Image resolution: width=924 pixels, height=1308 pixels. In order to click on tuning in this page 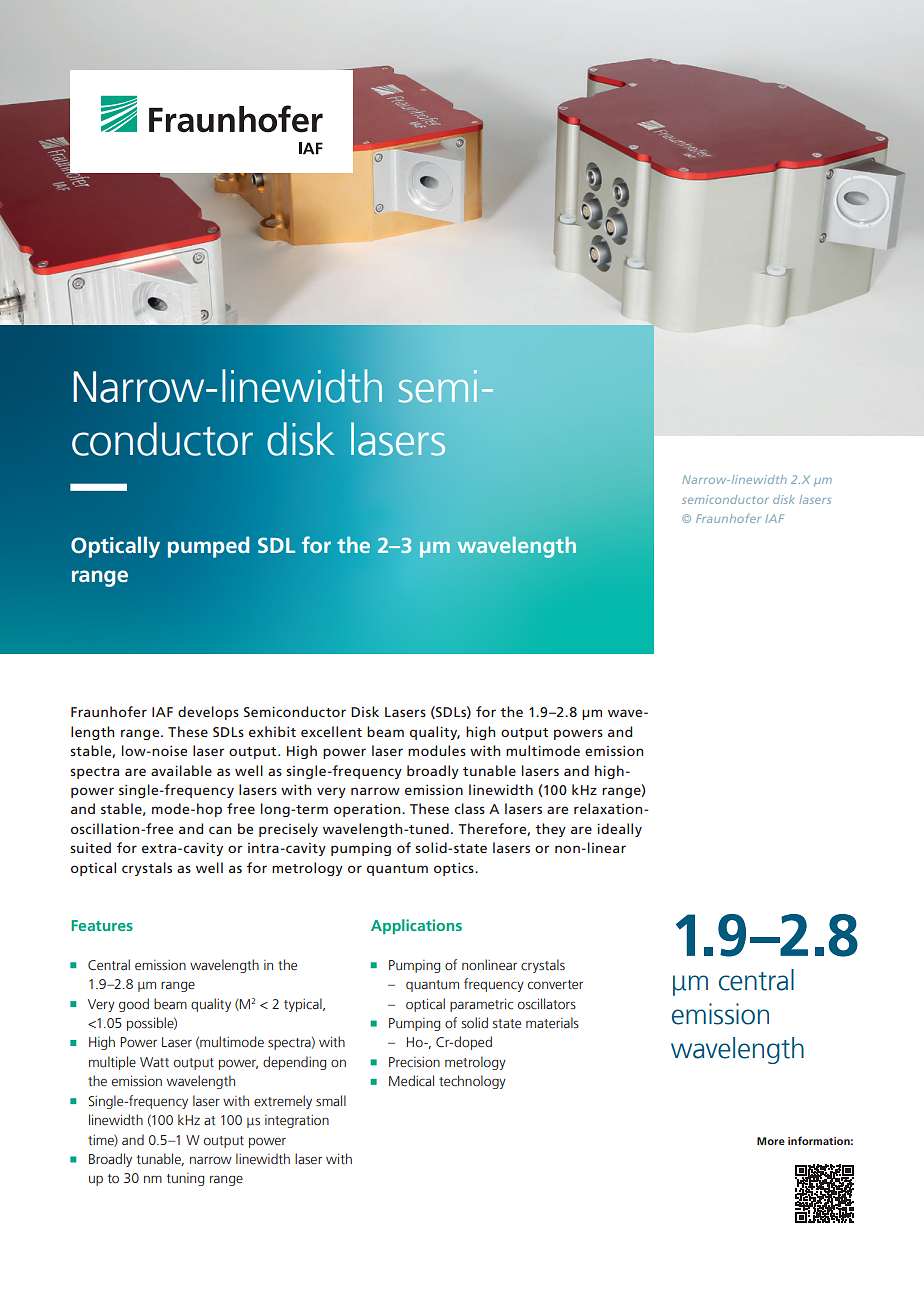, I will do `click(185, 1179)`.
